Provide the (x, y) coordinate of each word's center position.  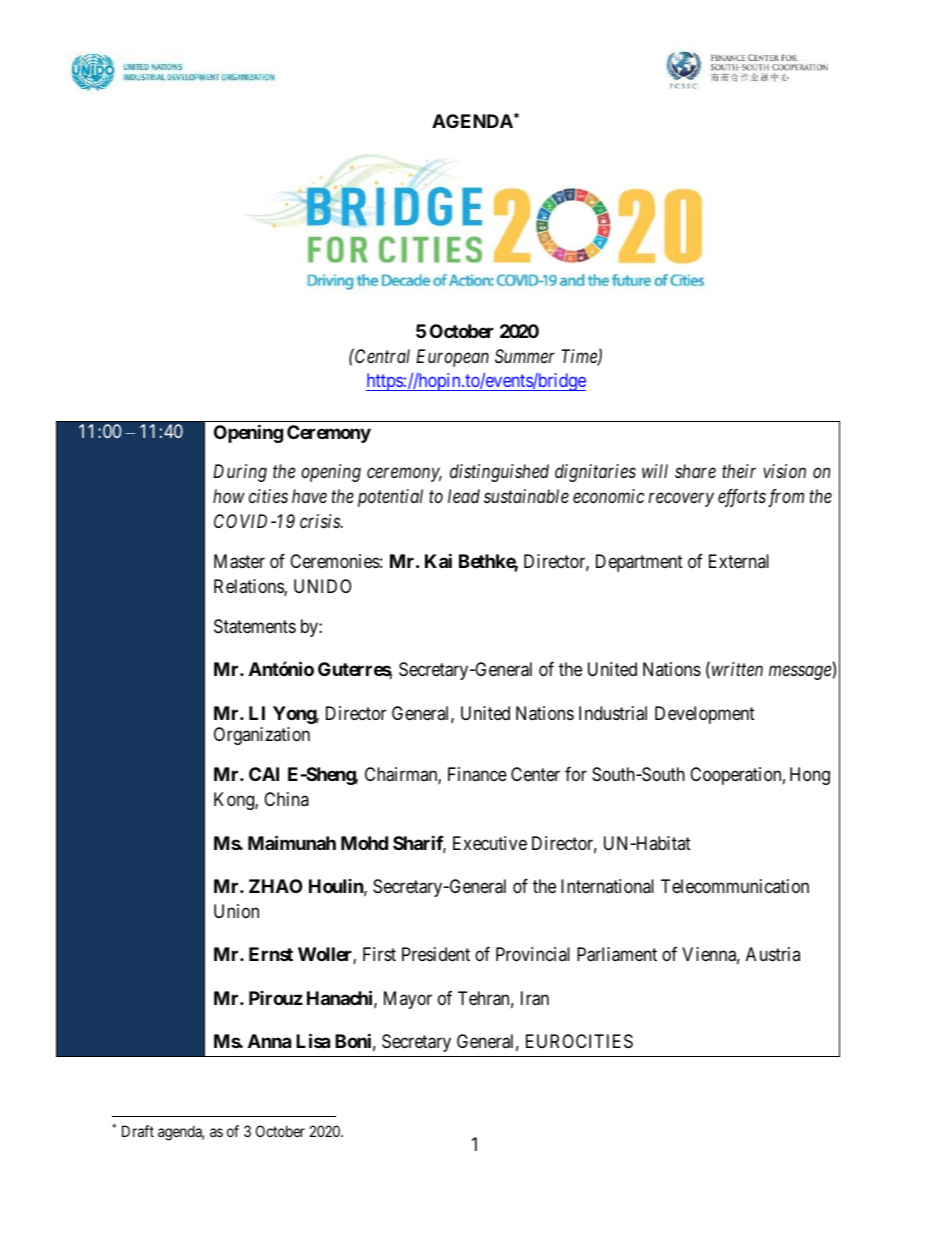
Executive (490, 843)
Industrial (613, 713)
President (436, 954)
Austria (773, 954)
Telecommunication (735, 886)
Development (705, 715)
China (286, 799)
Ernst (271, 954)
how (229, 496)
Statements (255, 626)
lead (464, 496)
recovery (681, 500)
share (695, 471)
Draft (138, 1131)
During (240, 473)
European (452, 358)
